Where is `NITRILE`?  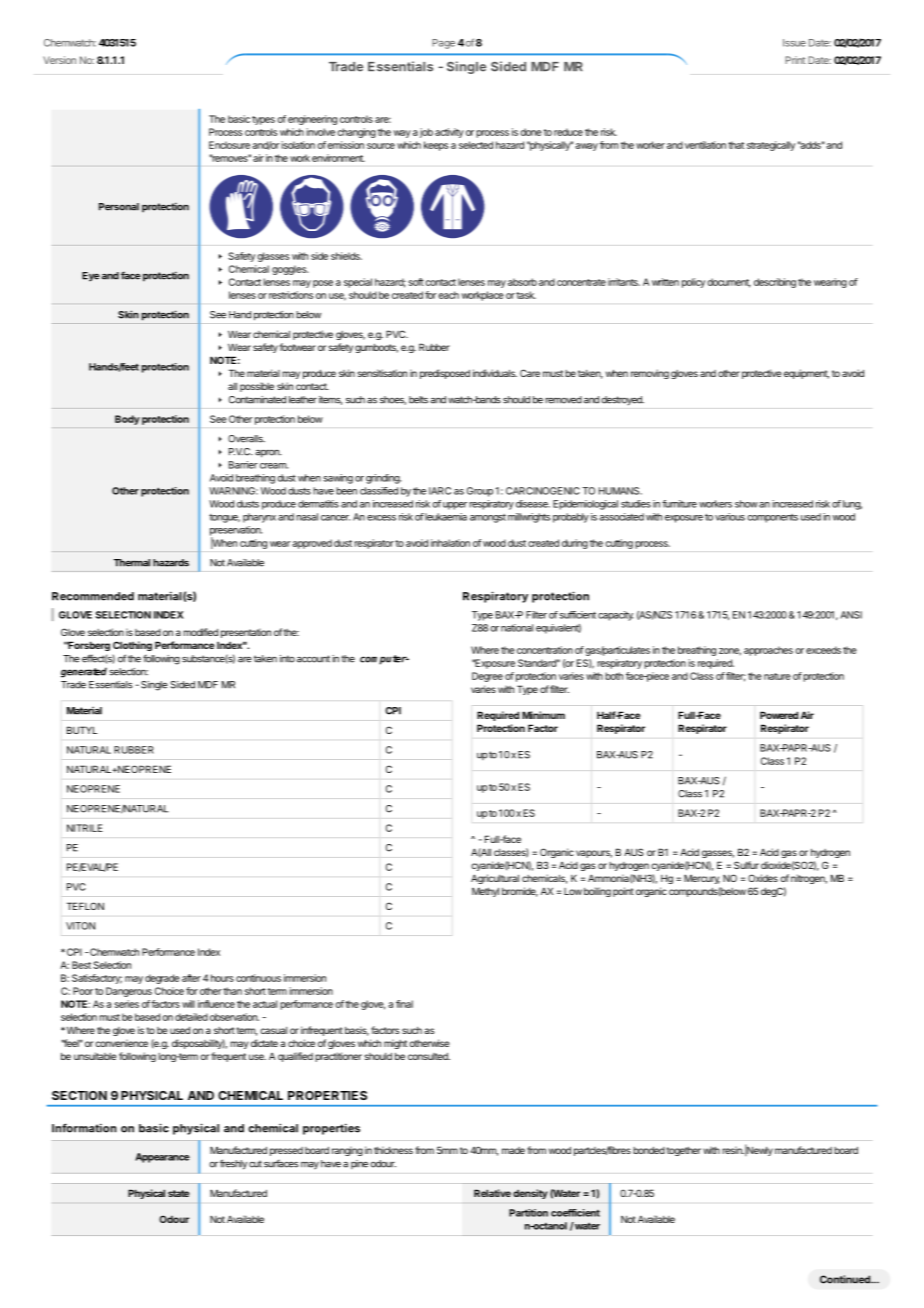 NITRILE is located at coordinates (85, 828).
